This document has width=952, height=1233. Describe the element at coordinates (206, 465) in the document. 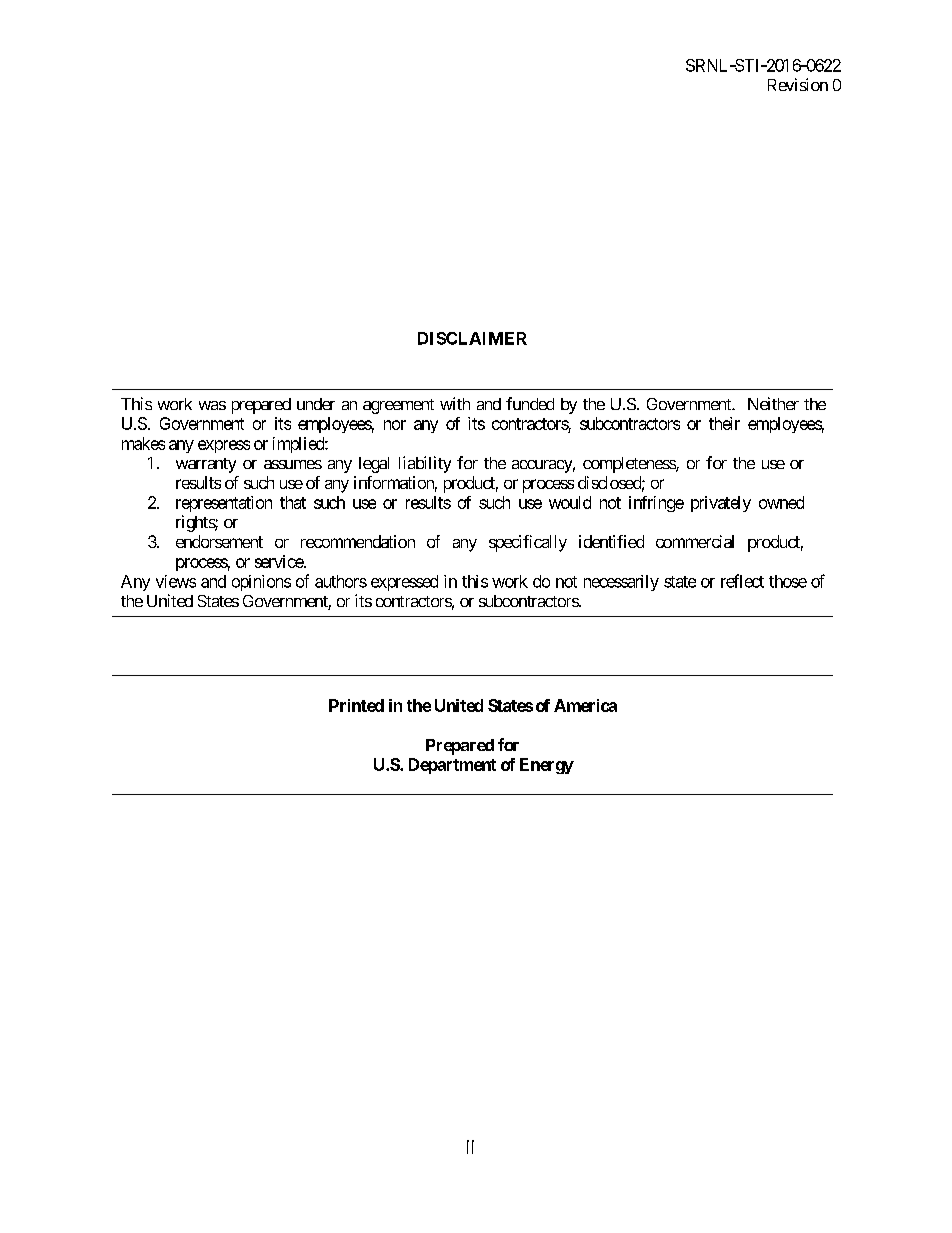

I see `warranty` at that location.
